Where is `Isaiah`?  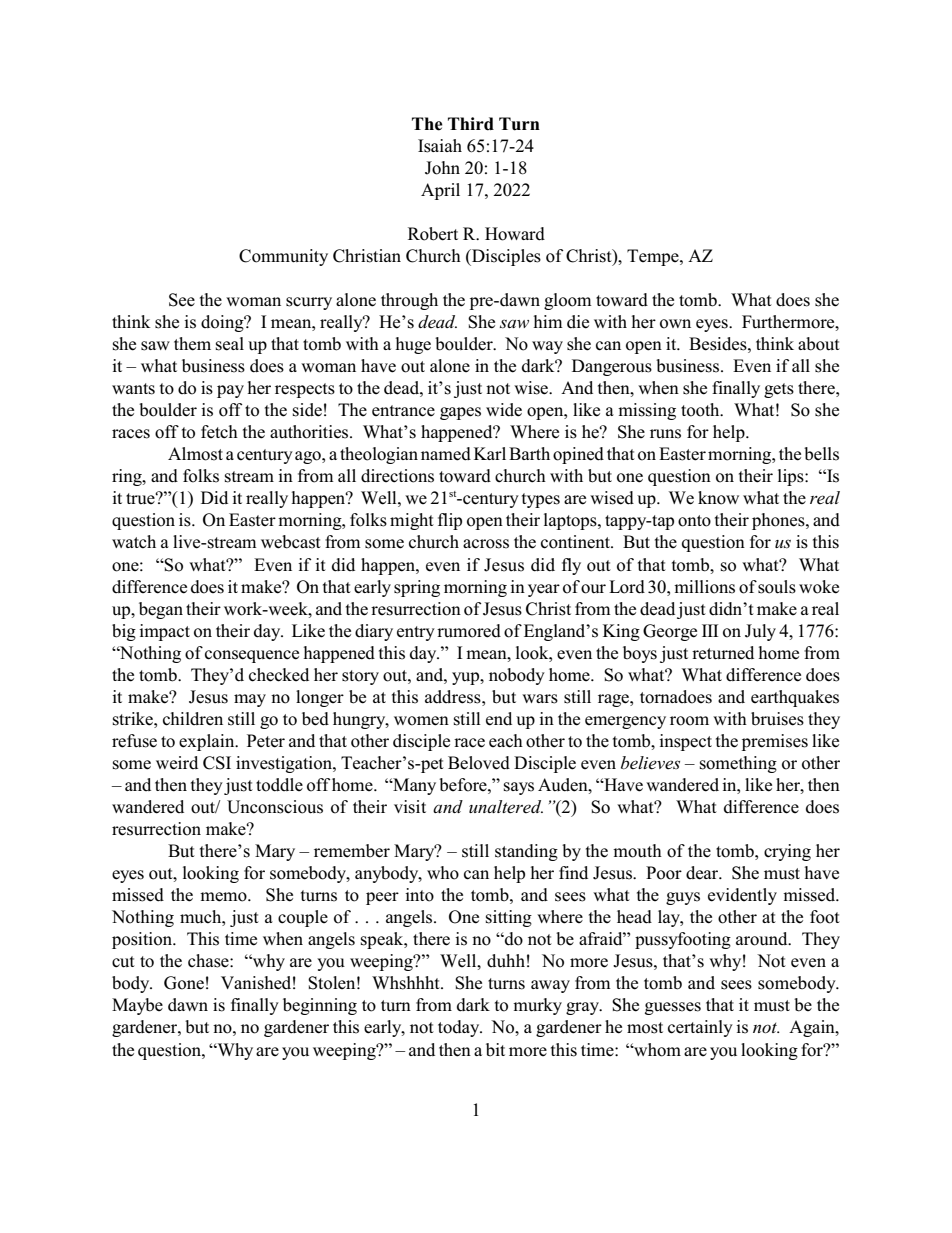 Isaiah is located at coordinates (440, 146).
